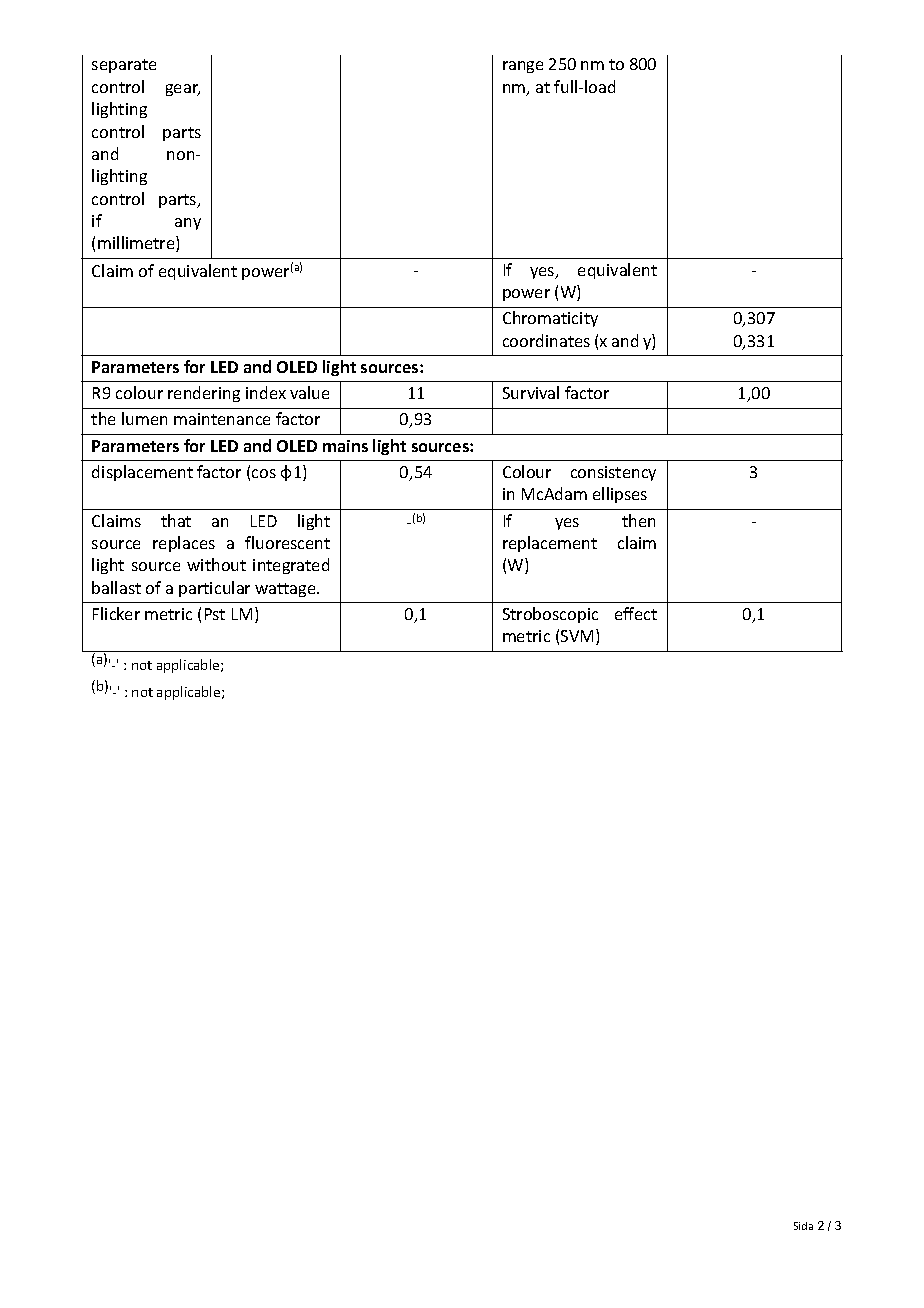 The width and height of the screenshot is (924, 1308). Describe the element at coordinates (124, 66) in the screenshot. I see `separate` at that location.
